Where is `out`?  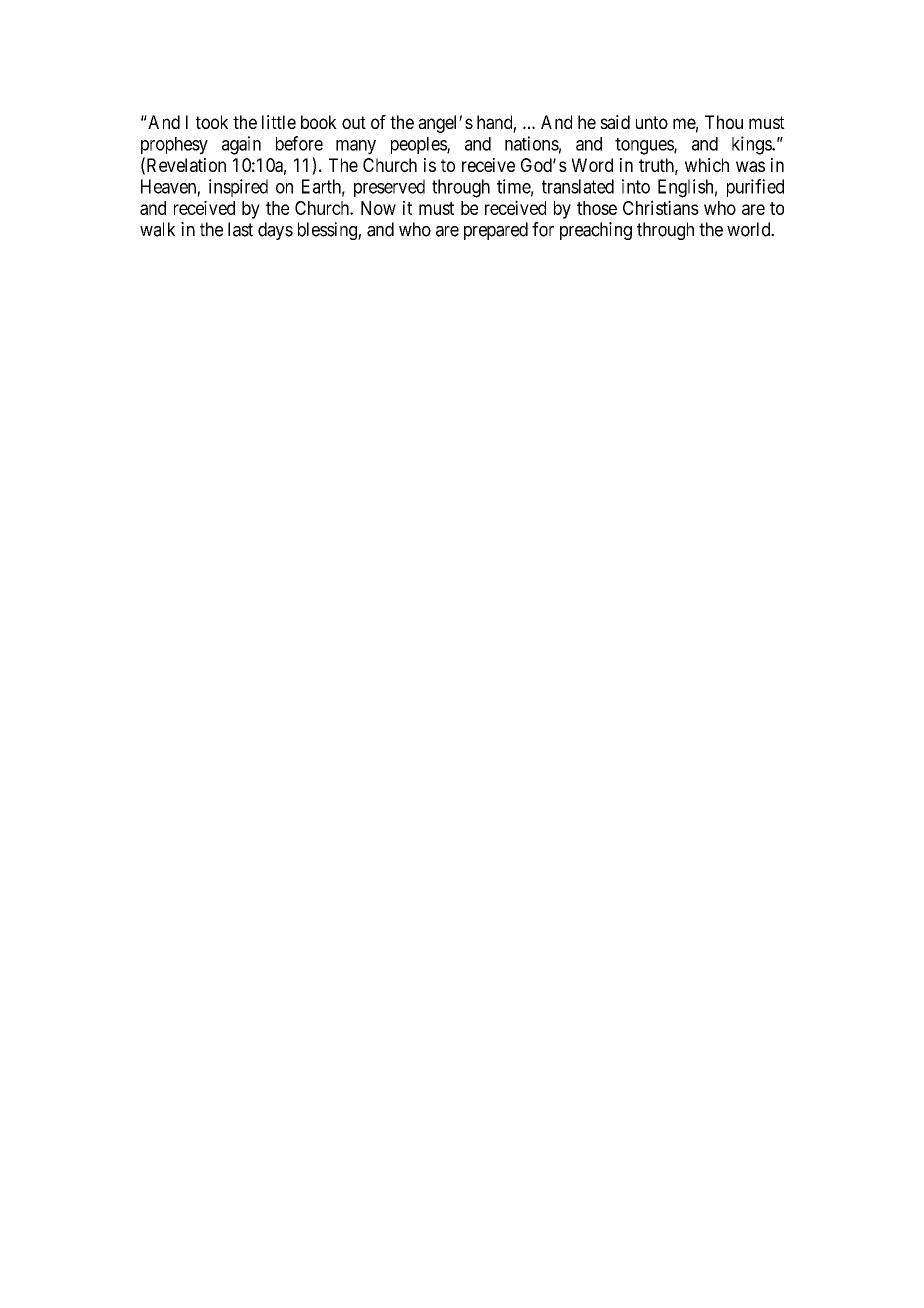 out is located at coordinates (354, 122).
